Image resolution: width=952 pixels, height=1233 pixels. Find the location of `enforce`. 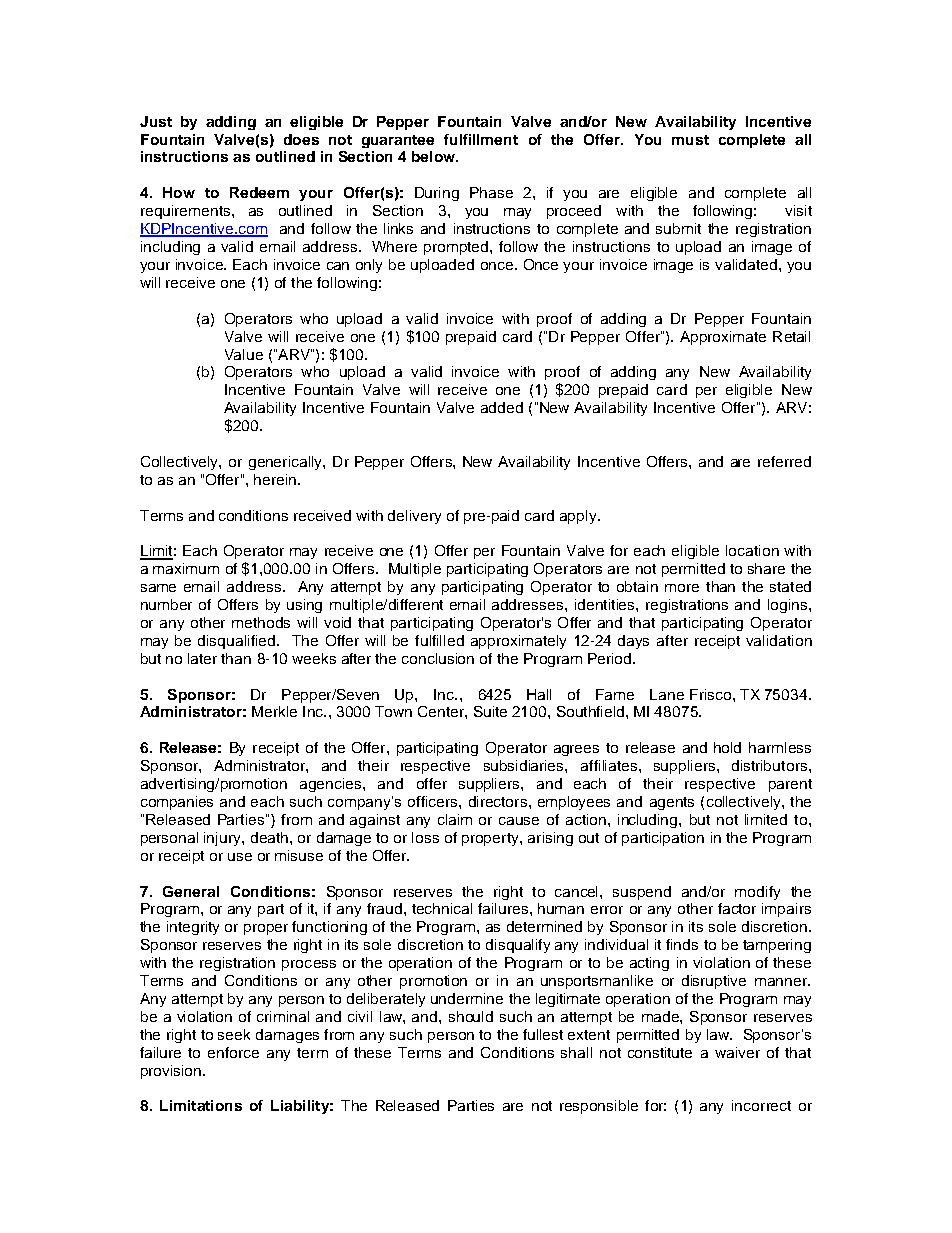

enforce is located at coordinates (233, 1052).
